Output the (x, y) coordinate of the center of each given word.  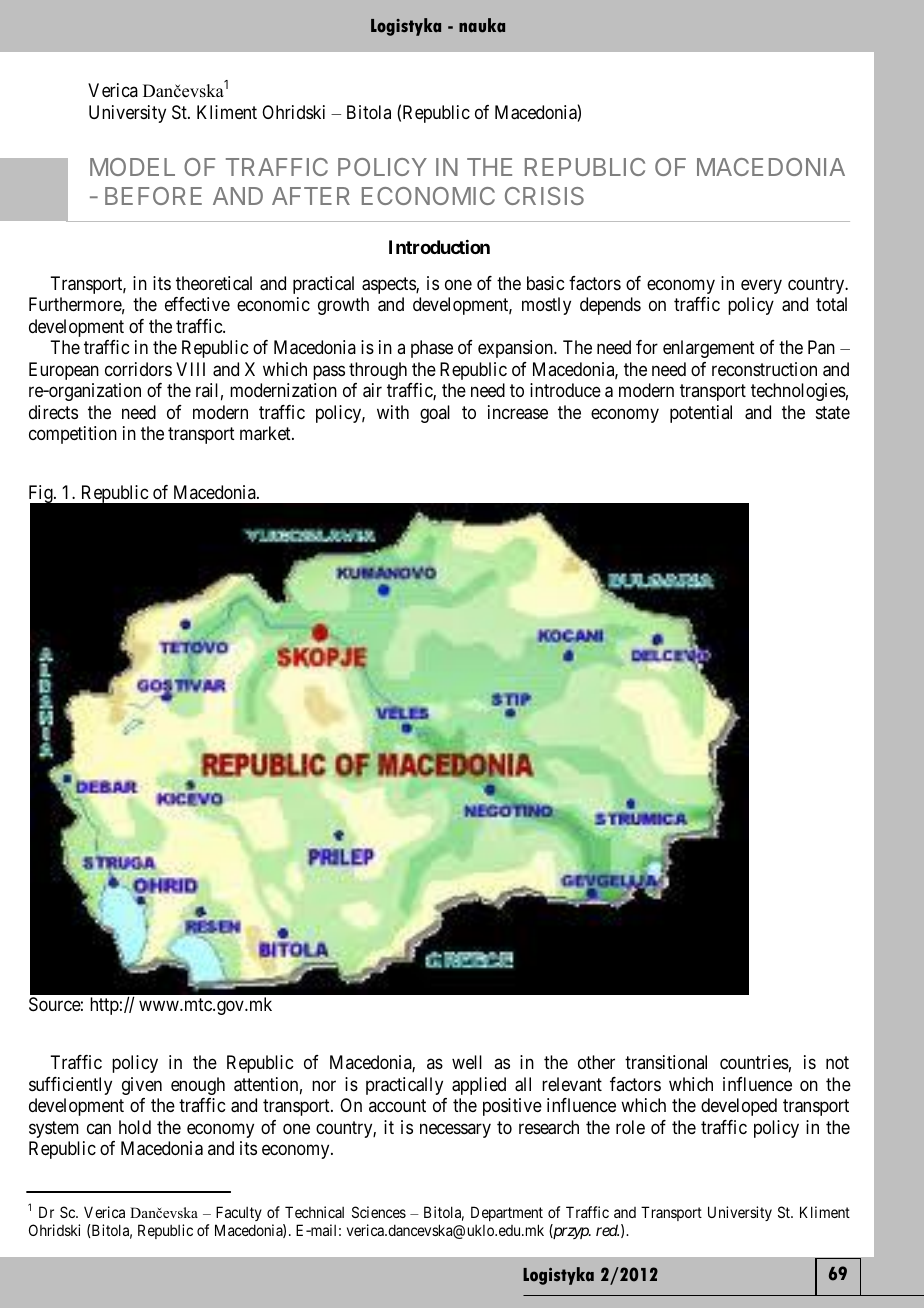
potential (701, 414)
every (761, 286)
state (833, 412)
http (104, 1006)
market (266, 433)
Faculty (239, 1213)
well (467, 1062)
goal (435, 414)
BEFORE (153, 196)
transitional (666, 1062)
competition (73, 435)
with (393, 412)
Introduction (439, 247)
